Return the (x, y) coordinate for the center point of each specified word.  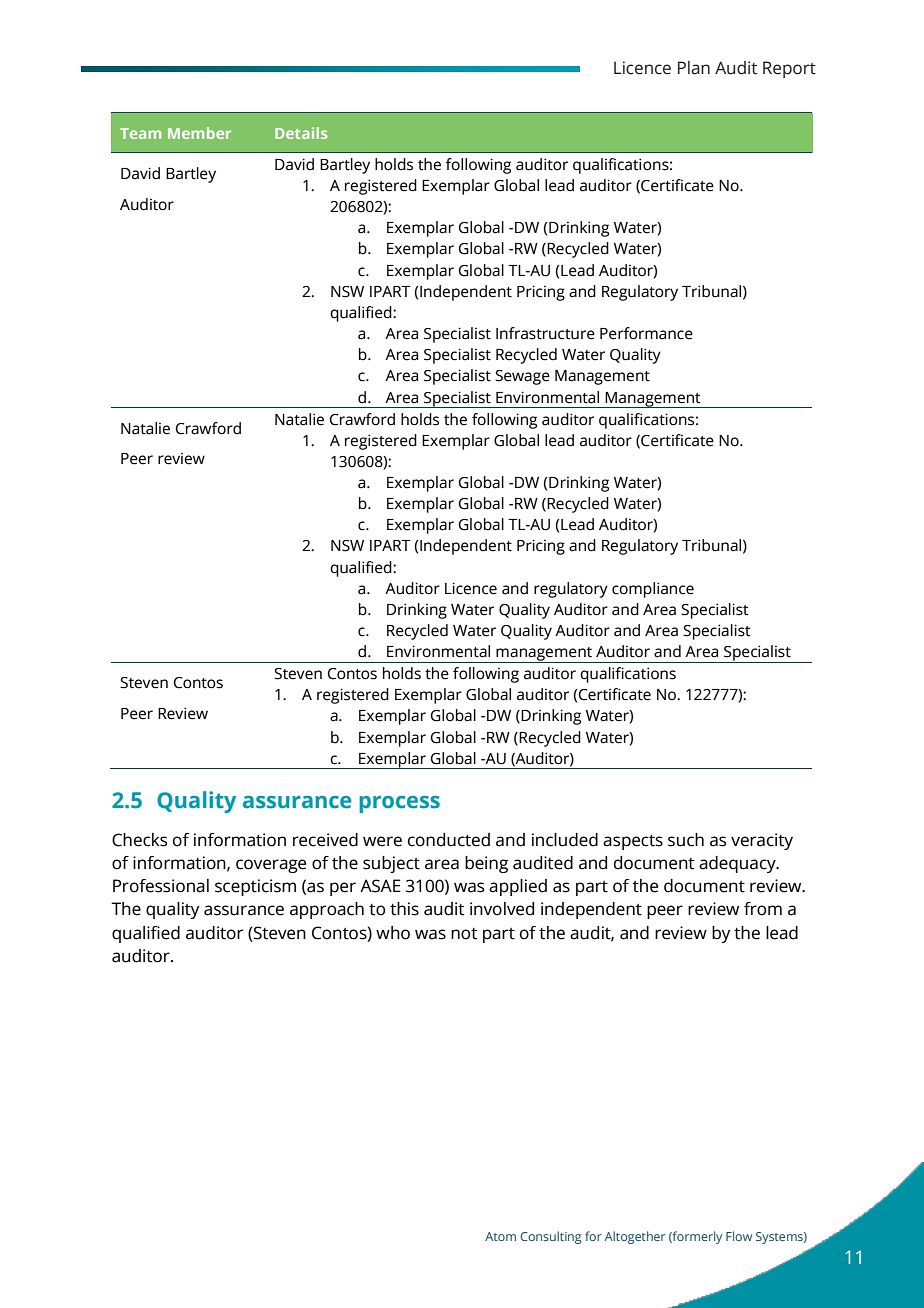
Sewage (522, 377)
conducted (449, 840)
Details (301, 133)
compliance (653, 590)
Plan (694, 68)
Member (199, 133)
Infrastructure (545, 333)
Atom (500, 1236)
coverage (271, 866)
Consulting (550, 1237)
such (686, 840)
